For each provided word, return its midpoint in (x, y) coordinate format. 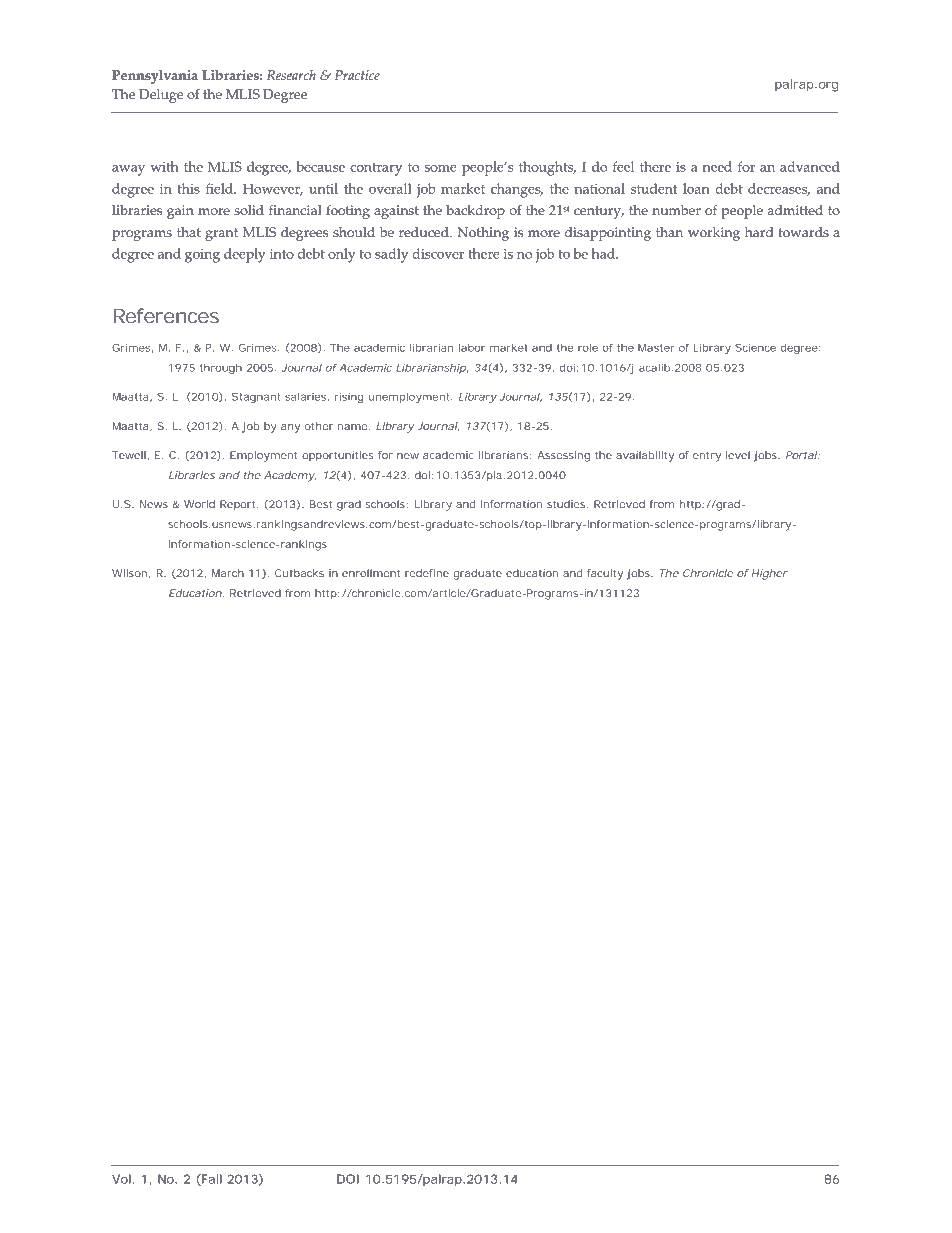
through (221, 369)
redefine (427, 573)
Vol (121, 1179)
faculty (605, 574)
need (717, 166)
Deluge (161, 96)
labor (472, 348)
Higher (770, 574)
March (228, 573)
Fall (211, 1180)
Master (656, 348)
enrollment (371, 573)
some (441, 168)
